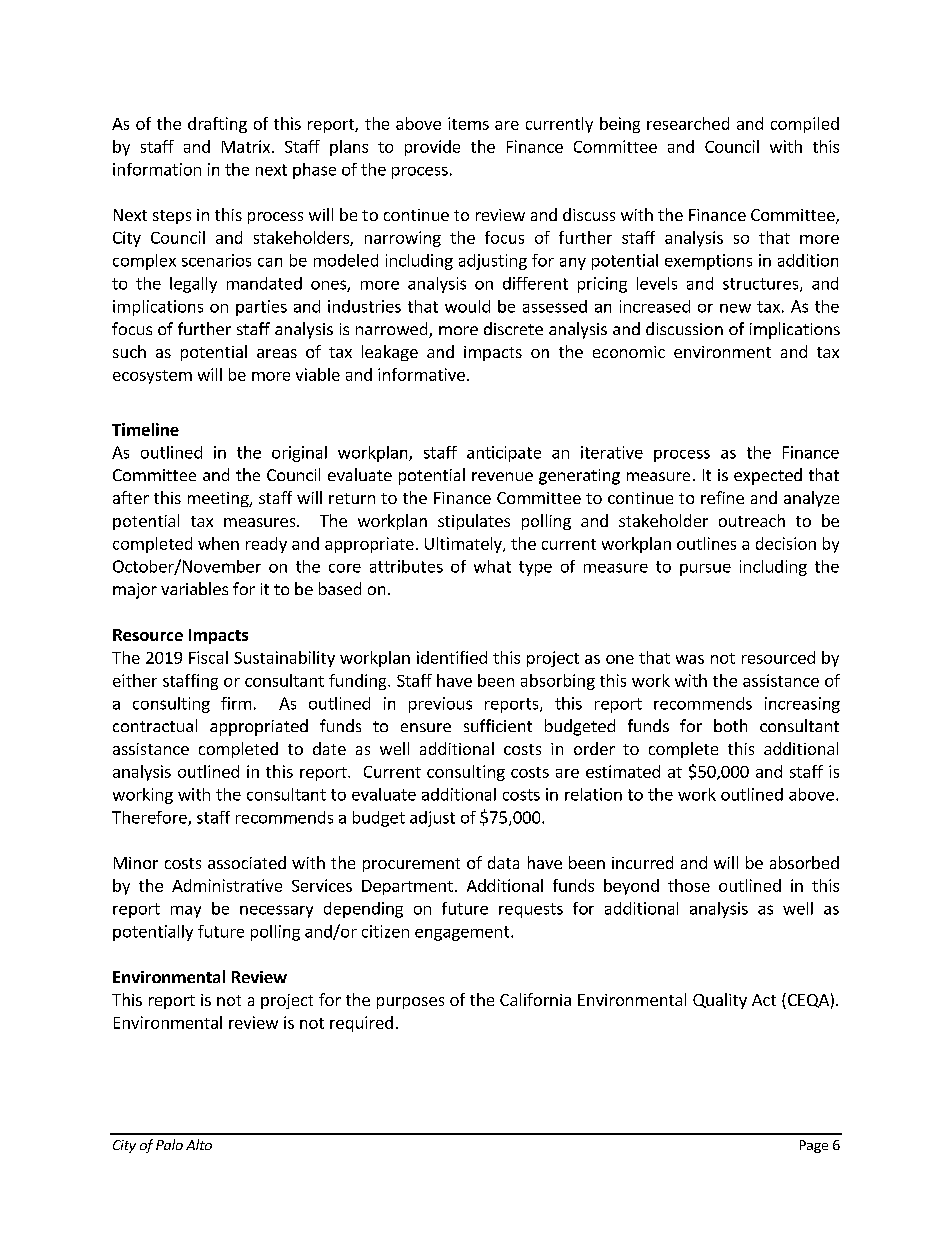 The image size is (952, 1233). Describe the element at coordinates (688, 123) in the screenshot. I see `researched` at that location.
